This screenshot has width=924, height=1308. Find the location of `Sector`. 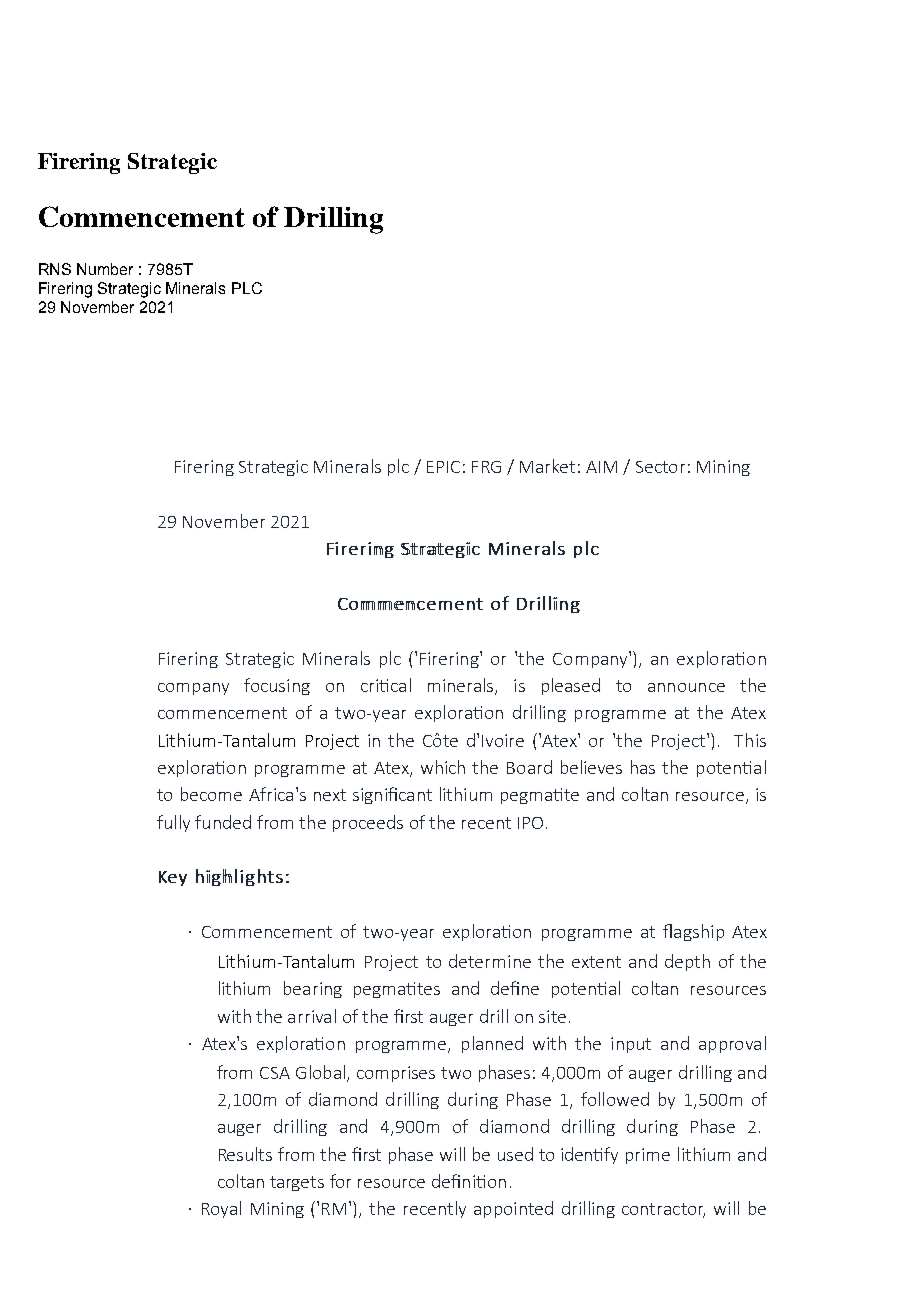

Sector is located at coordinates (660, 467).
